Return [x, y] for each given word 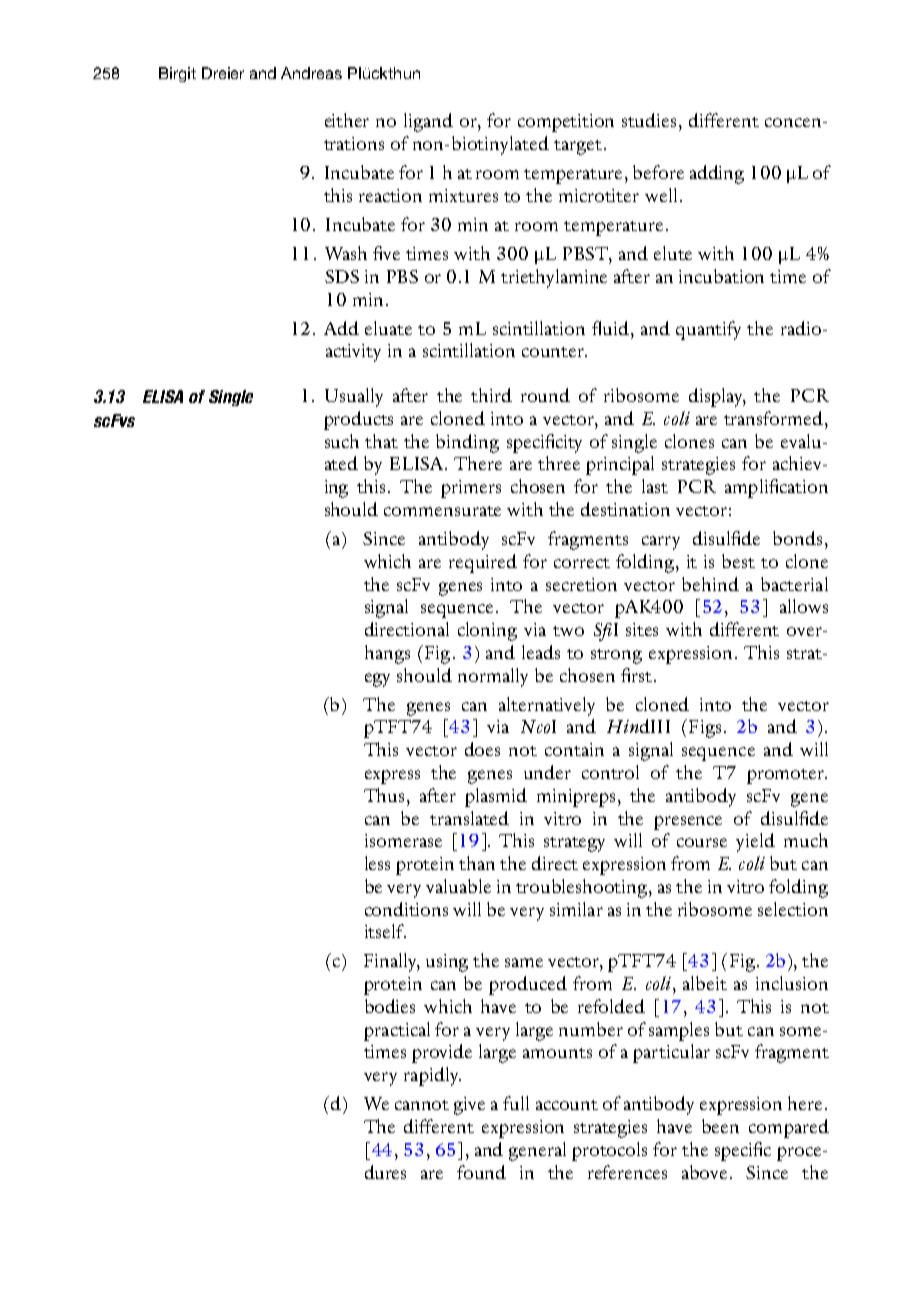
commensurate [442, 511]
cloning [487, 631]
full [516, 1103]
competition [566, 123]
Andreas [311, 73]
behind [710, 584]
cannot [422, 1105]
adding [717, 174]
